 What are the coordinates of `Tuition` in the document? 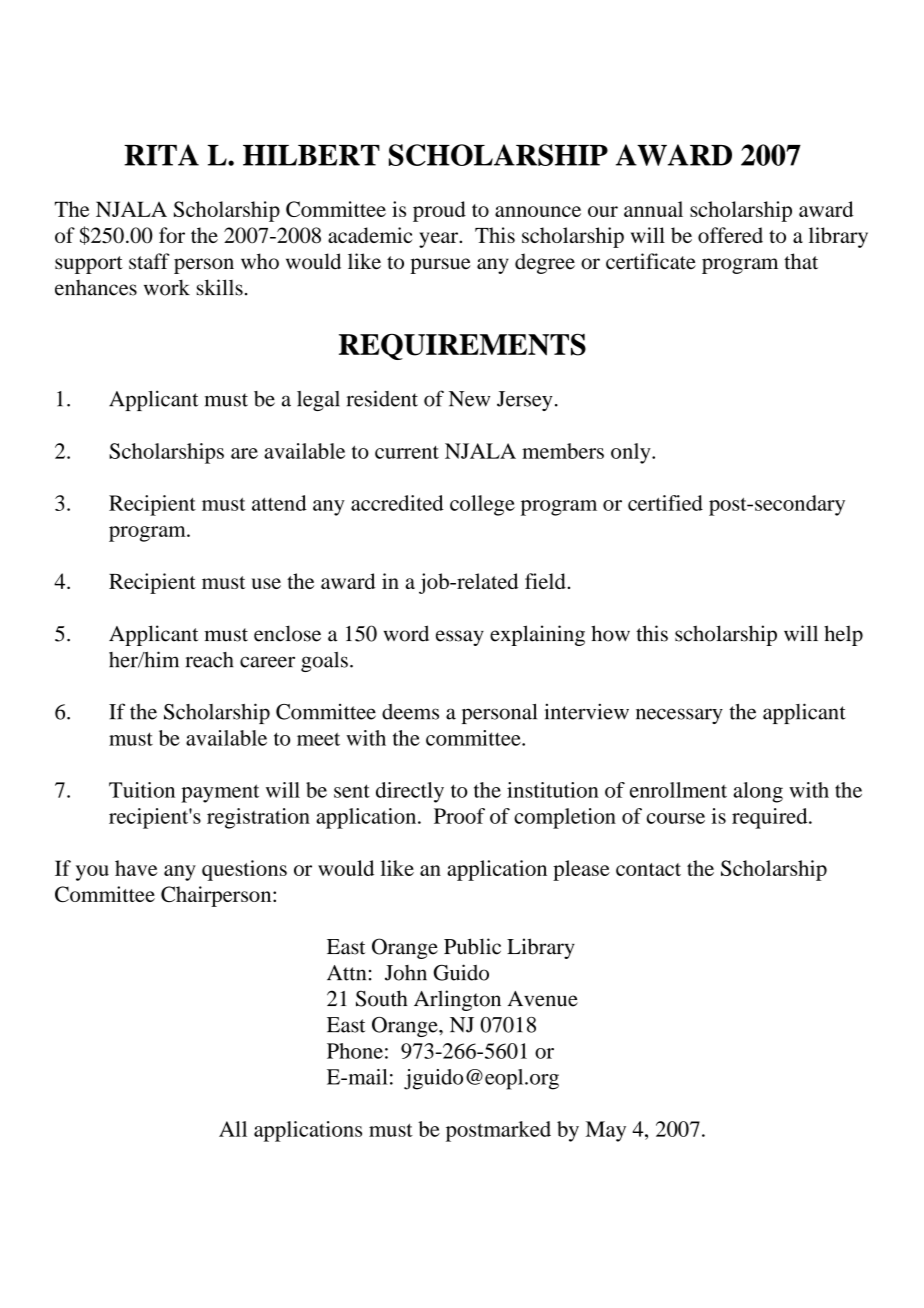 It's located at (142, 790).
